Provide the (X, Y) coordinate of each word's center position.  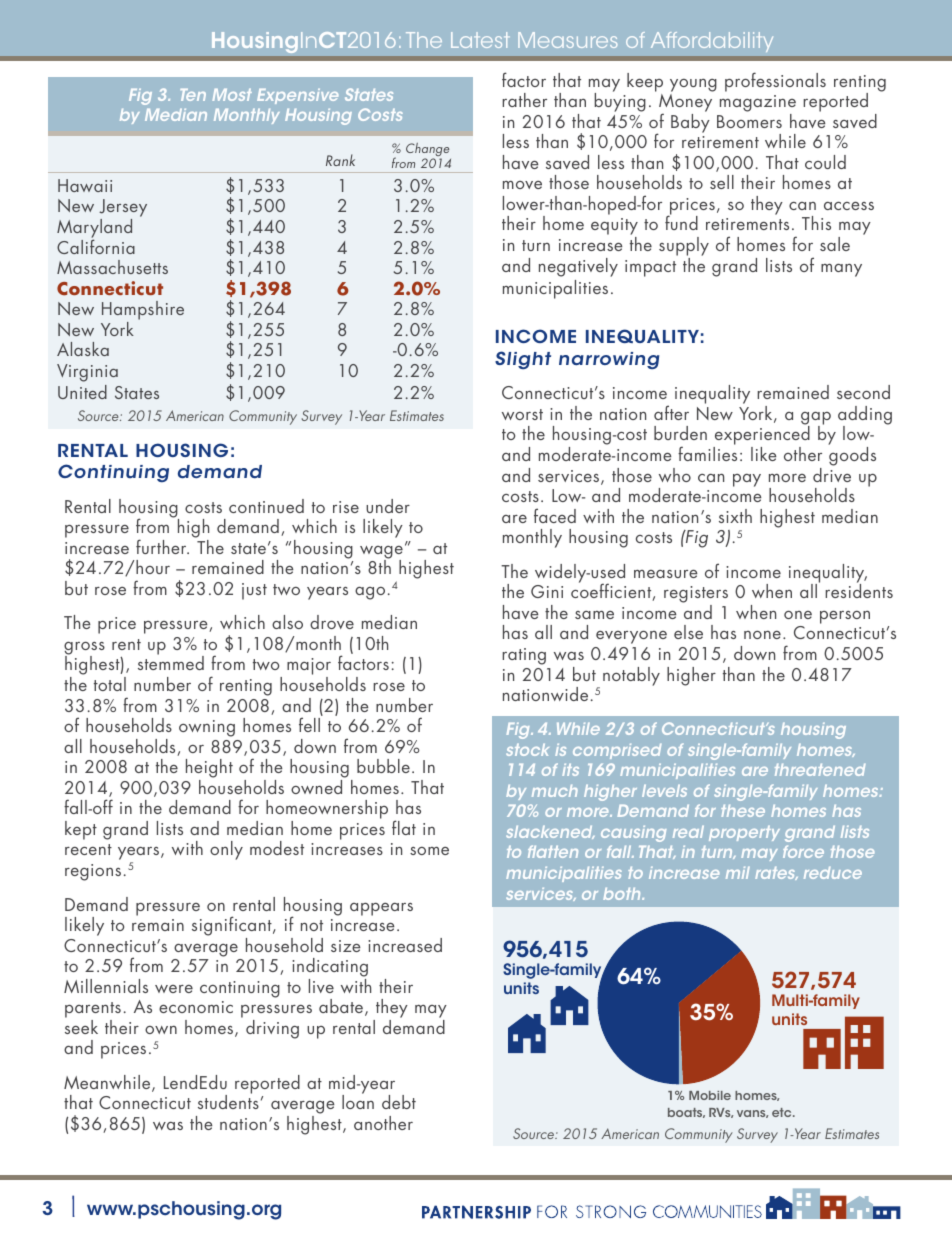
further (162, 546)
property (744, 833)
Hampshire (143, 312)
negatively (578, 267)
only (226, 850)
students (228, 1101)
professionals (775, 82)
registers (696, 596)
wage (381, 553)
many (841, 270)
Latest (480, 40)
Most (232, 95)
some (429, 851)
